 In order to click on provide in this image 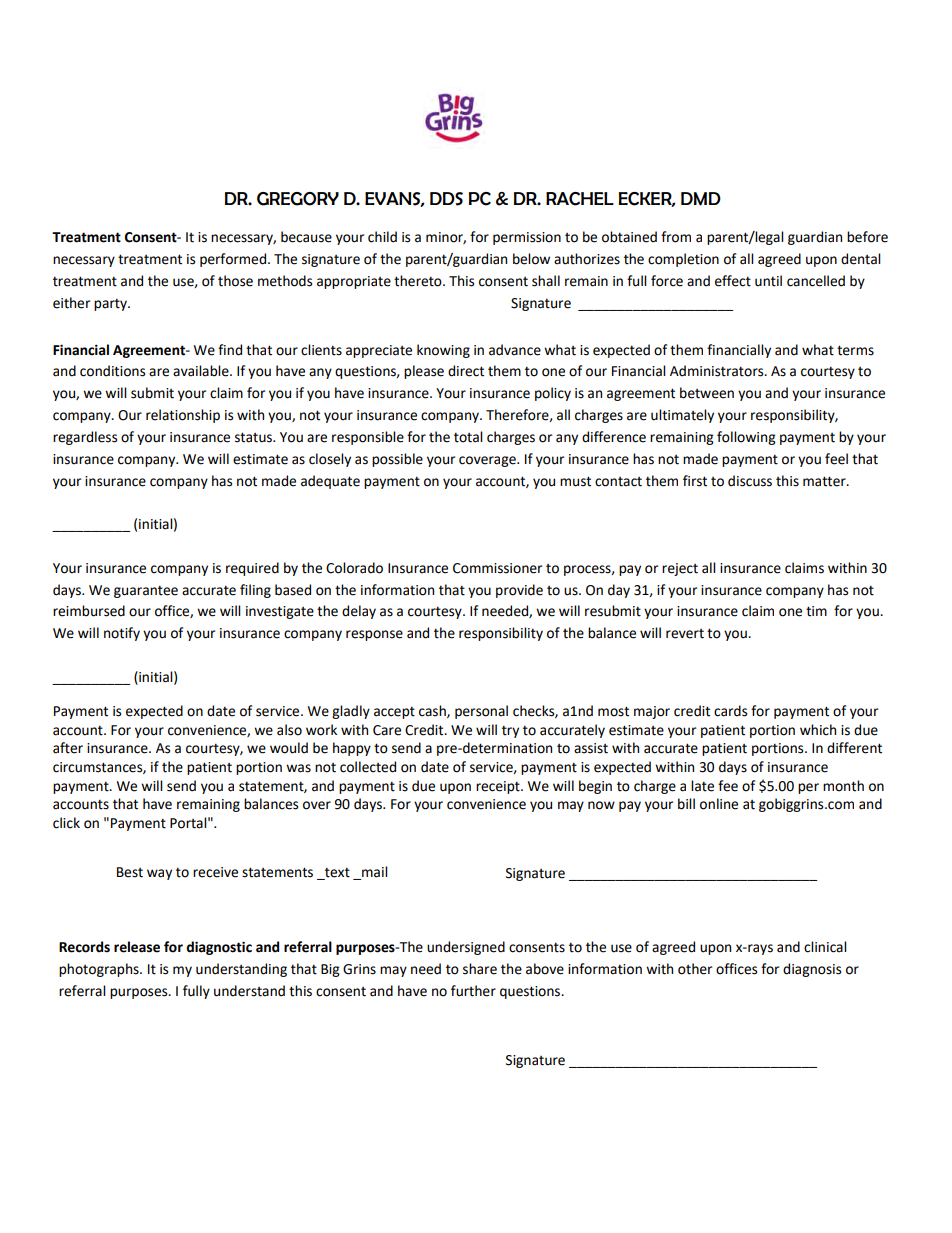, I will do `click(519, 591)`.
